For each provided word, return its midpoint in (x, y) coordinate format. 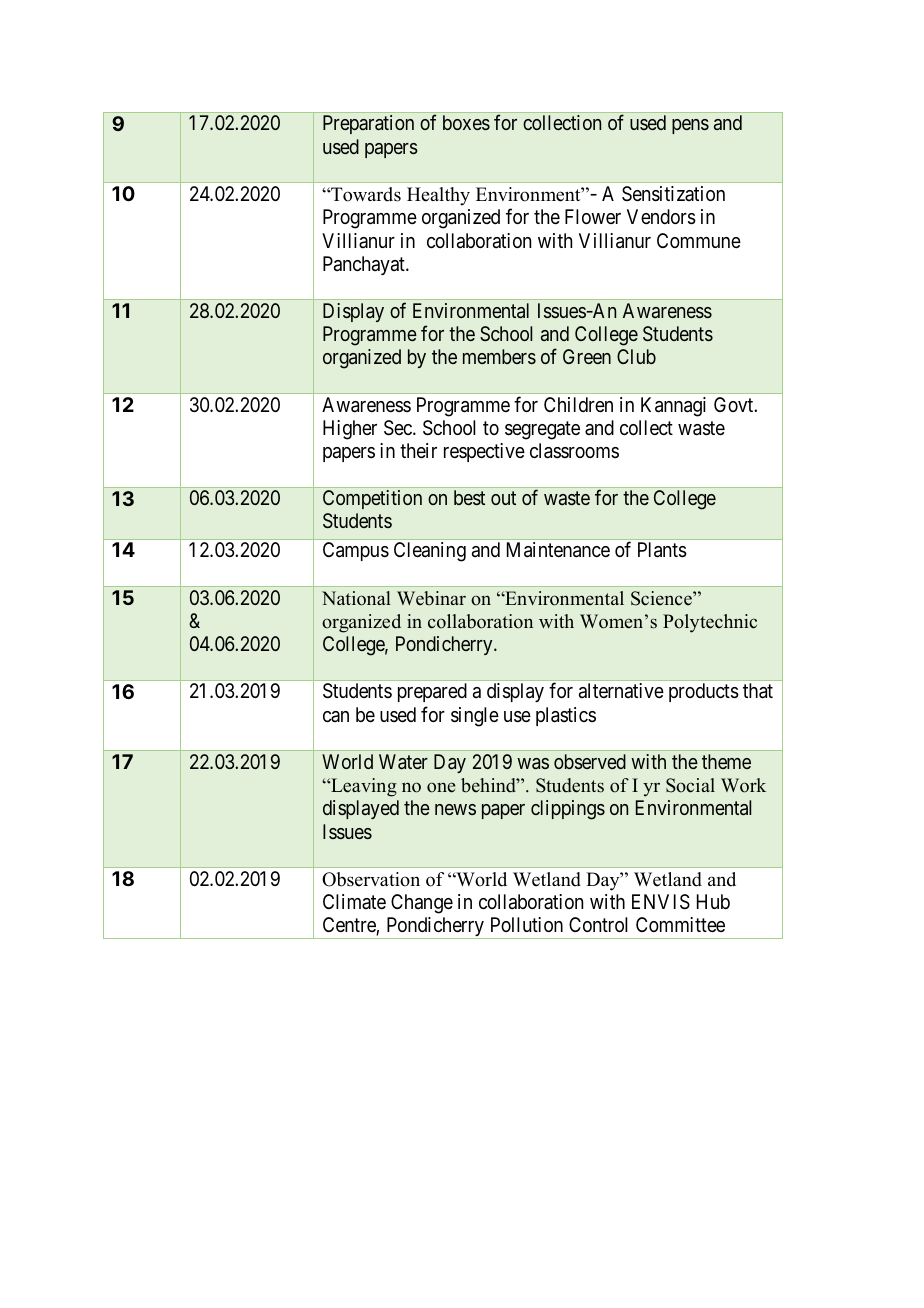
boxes (466, 122)
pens (690, 126)
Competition (372, 499)
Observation (371, 879)
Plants (662, 550)
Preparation (368, 124)
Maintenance (558, 550)
